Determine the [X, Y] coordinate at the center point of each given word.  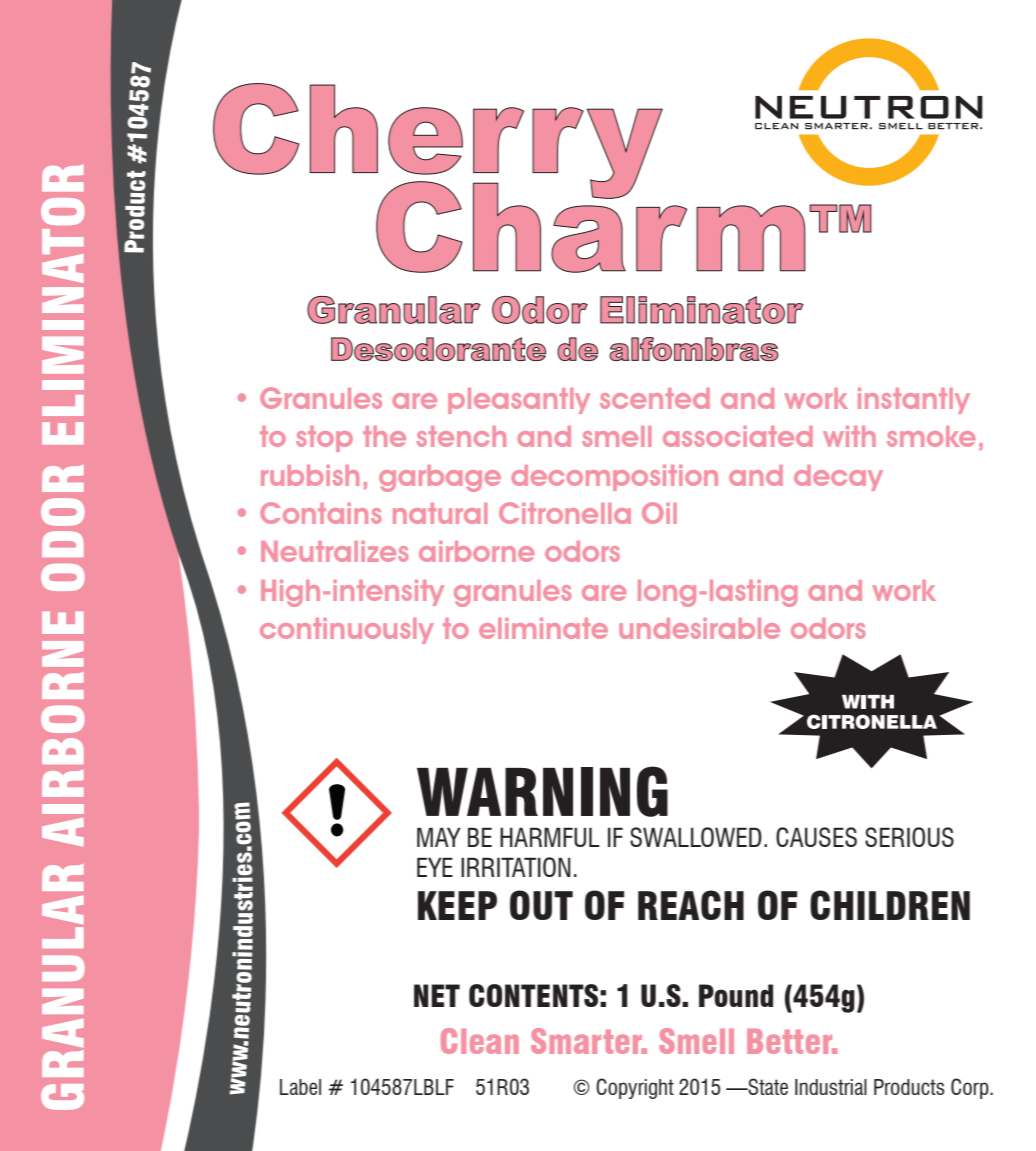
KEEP [457, 905]
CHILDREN [890, 905]
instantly [914, 401]
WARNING [542, 791]
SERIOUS [909, 837]
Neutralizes [334, 551]
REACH [691, 905]
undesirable [699, 628]
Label [300, 1087]
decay [838, 478]
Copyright [635, 1088]
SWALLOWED [696, 837]
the [384, 436]
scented [655, 398]
